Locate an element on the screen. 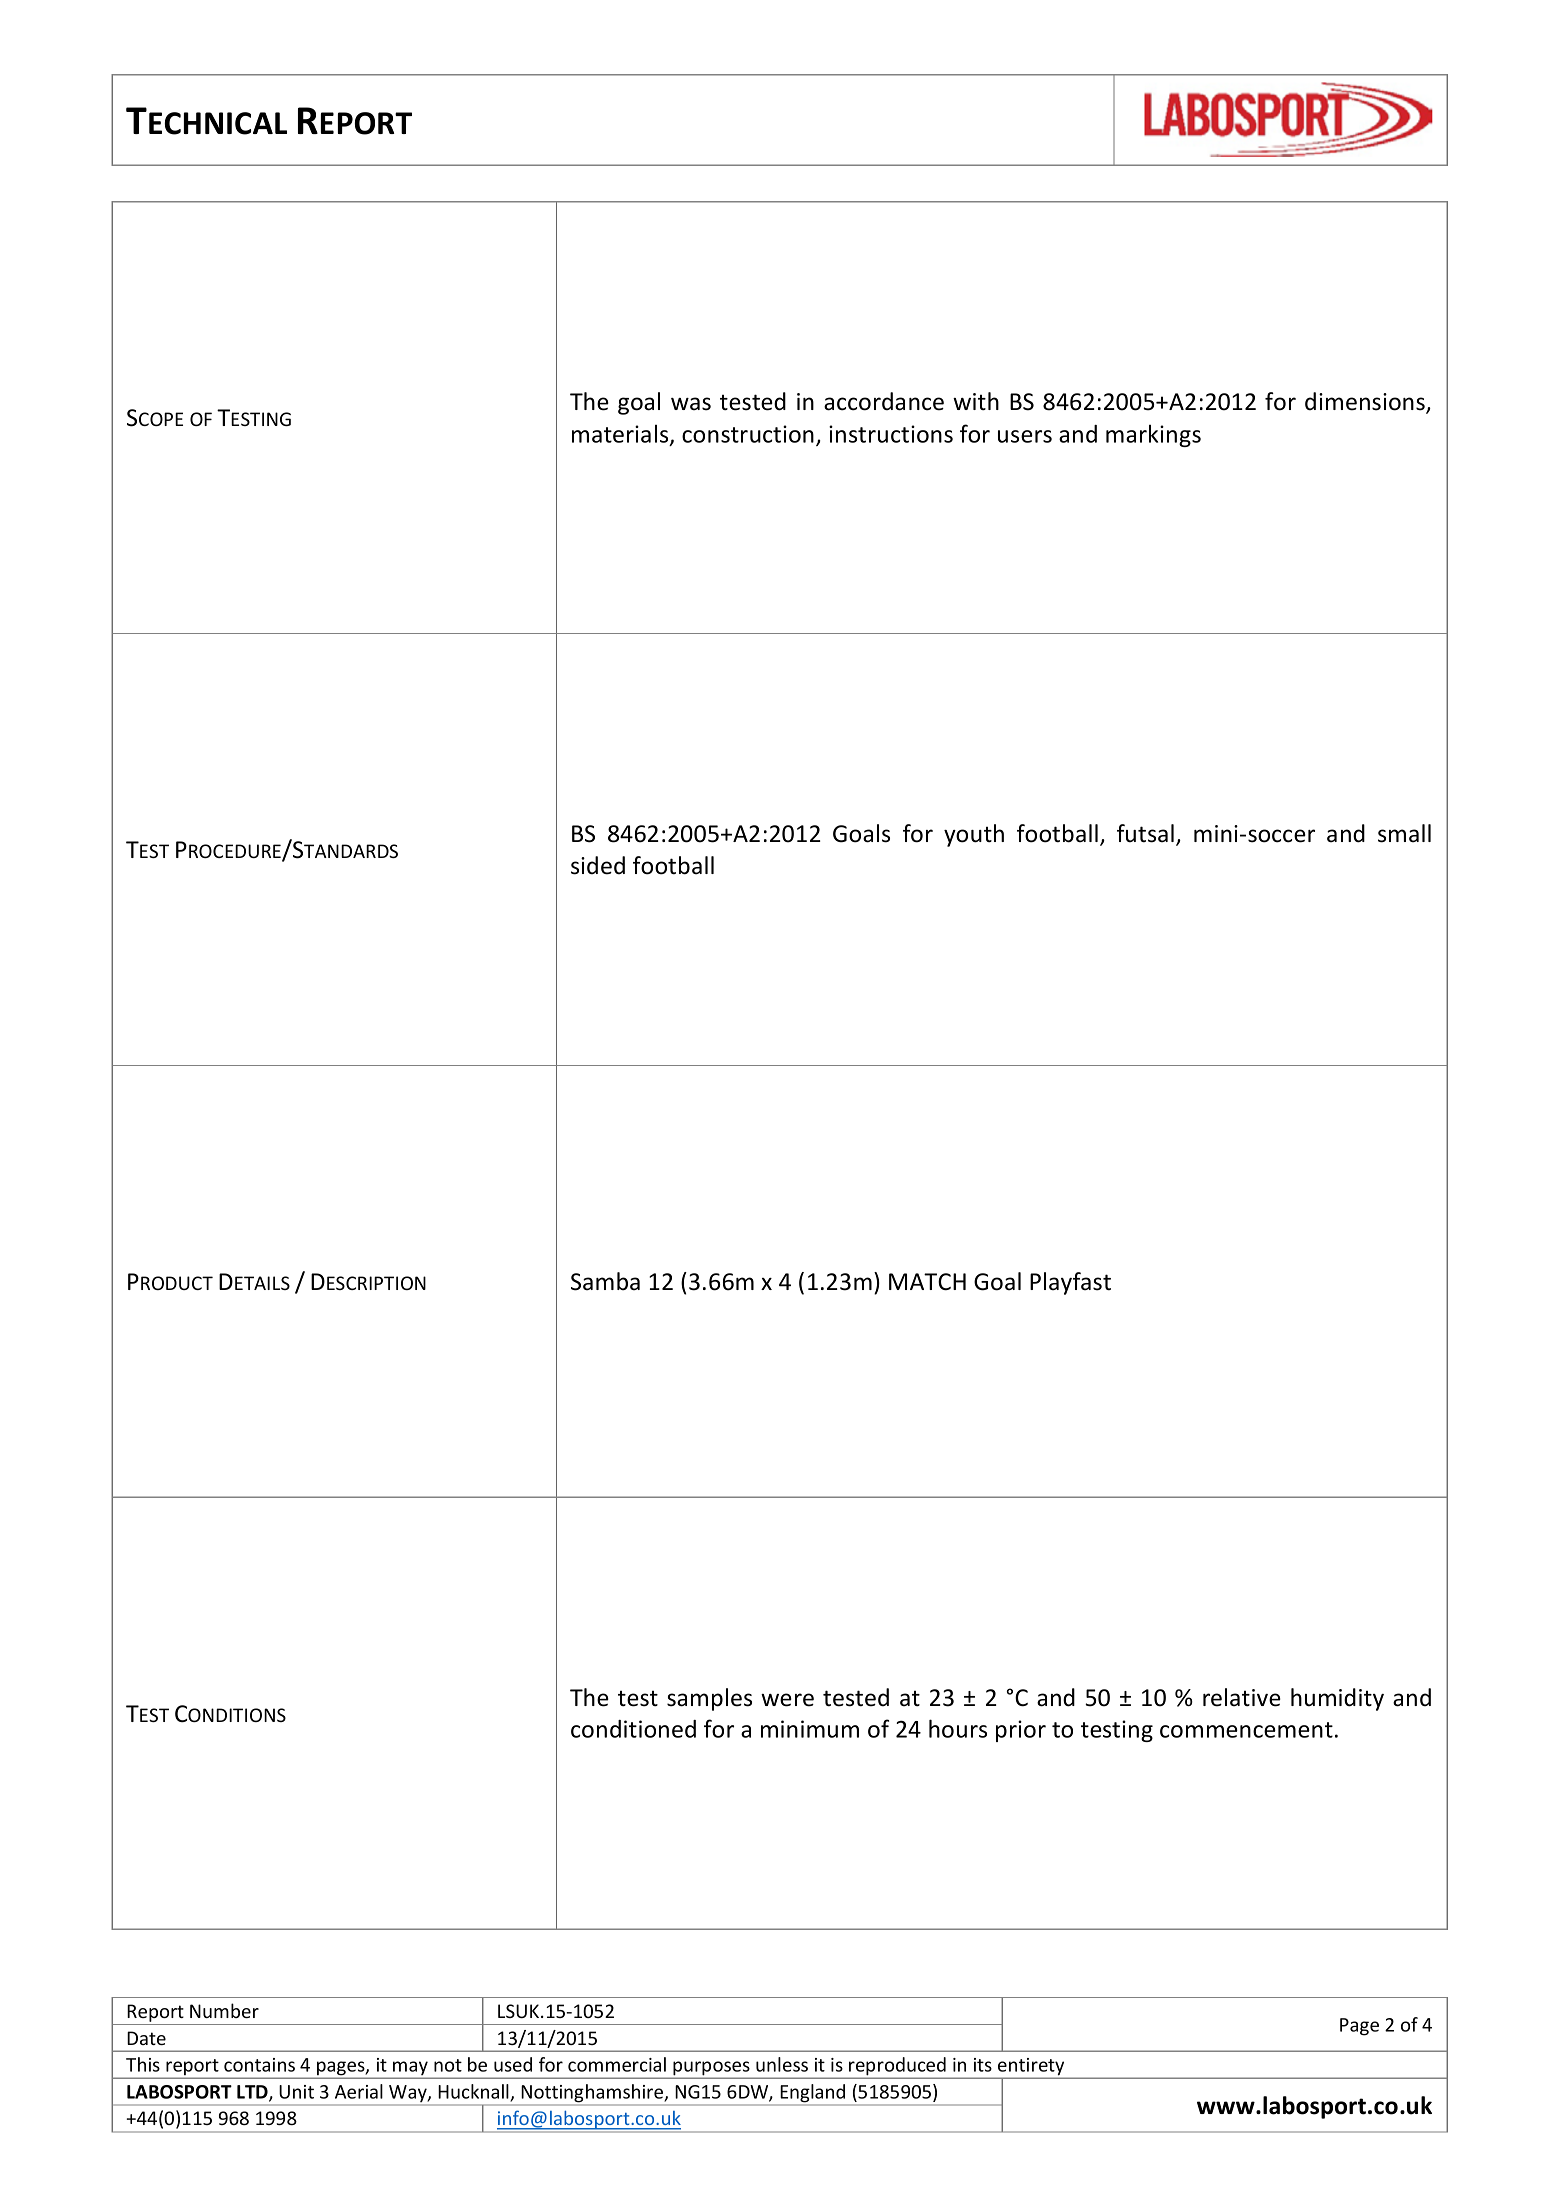 This screenshot has height=2205, width=1559. its is located at coordinates (983, 2065).
